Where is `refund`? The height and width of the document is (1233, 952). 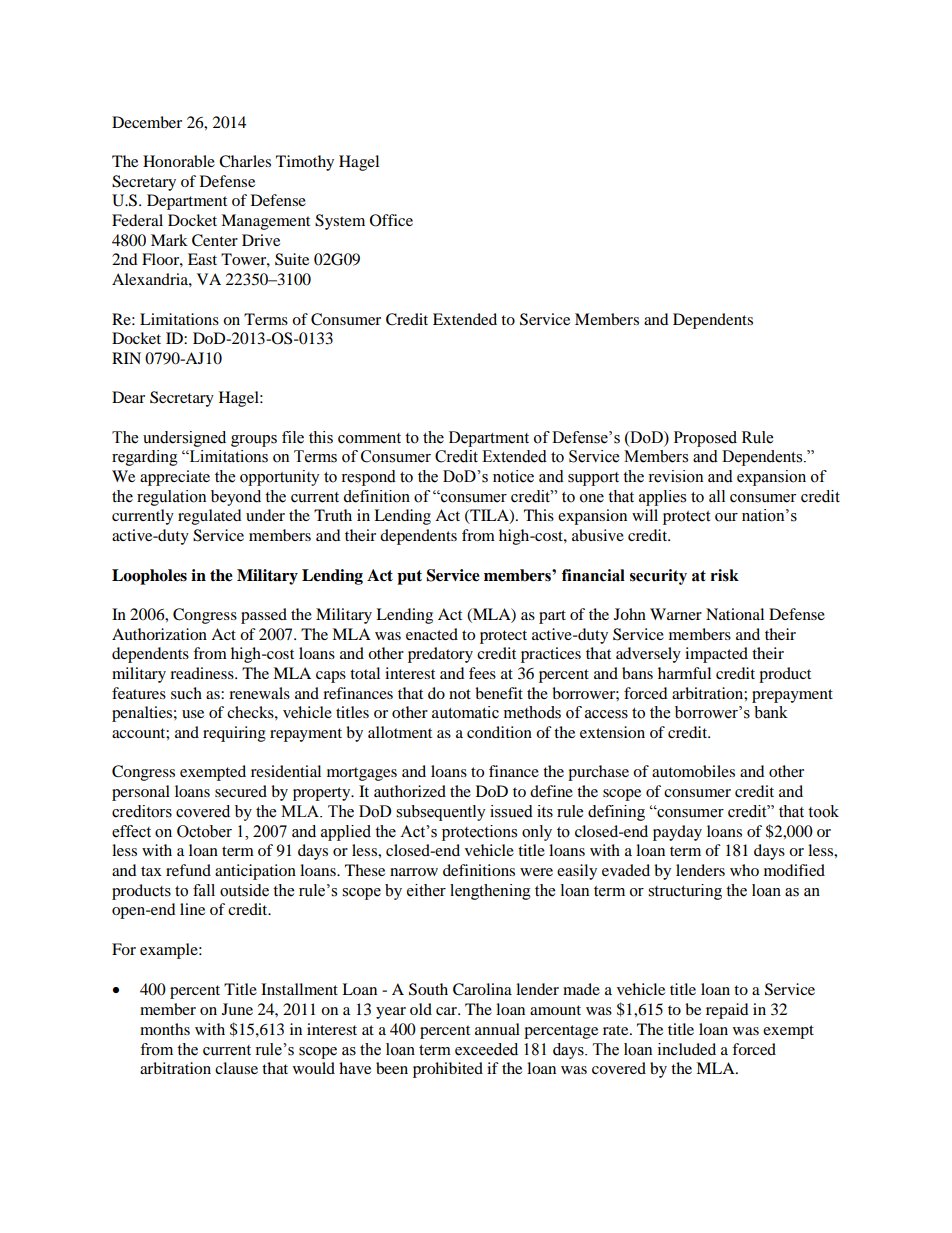
refund is located at coordinates (188, 870).
